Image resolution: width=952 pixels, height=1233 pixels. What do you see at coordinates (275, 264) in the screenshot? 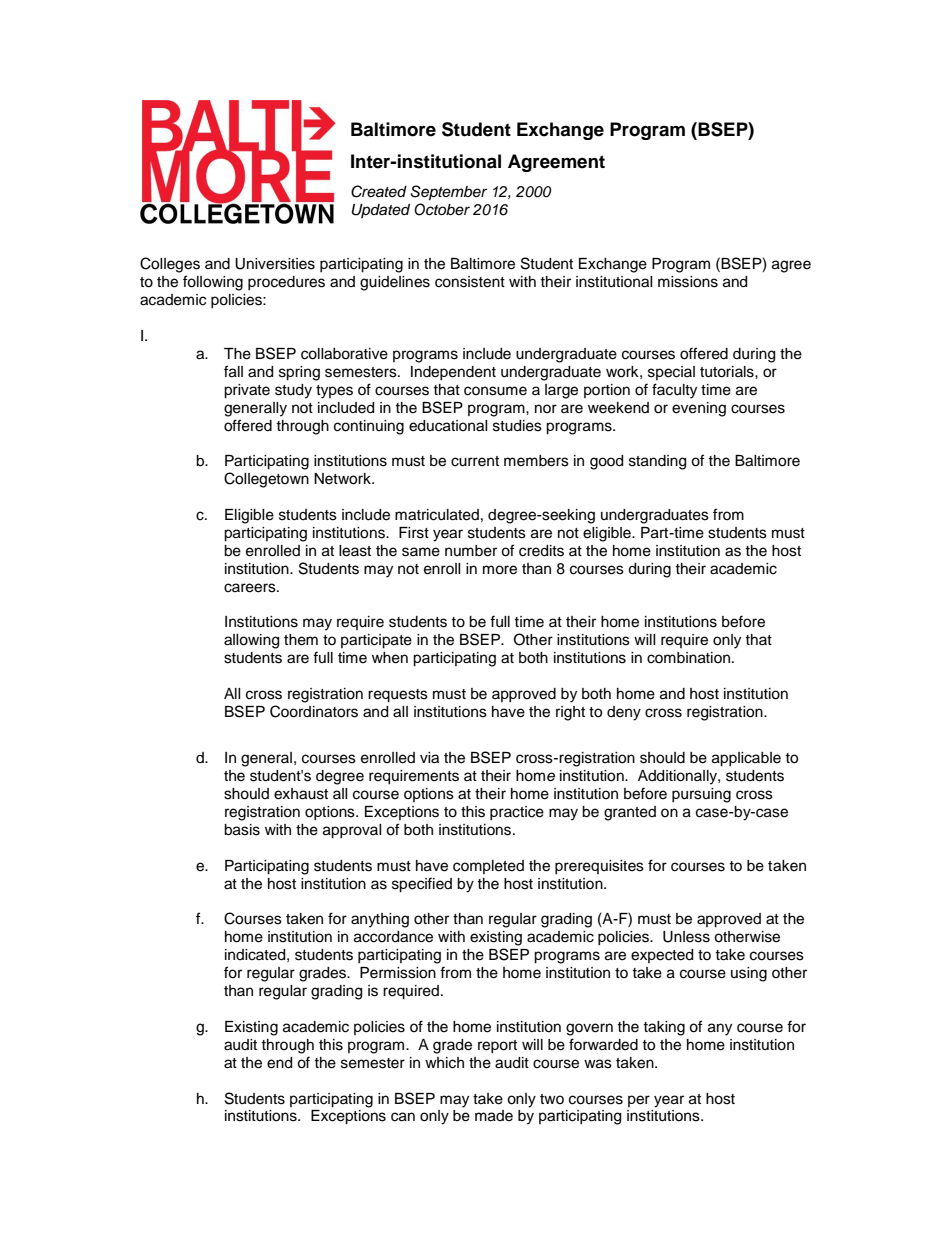
I see `Universities` at bounding box center [275, 264].
